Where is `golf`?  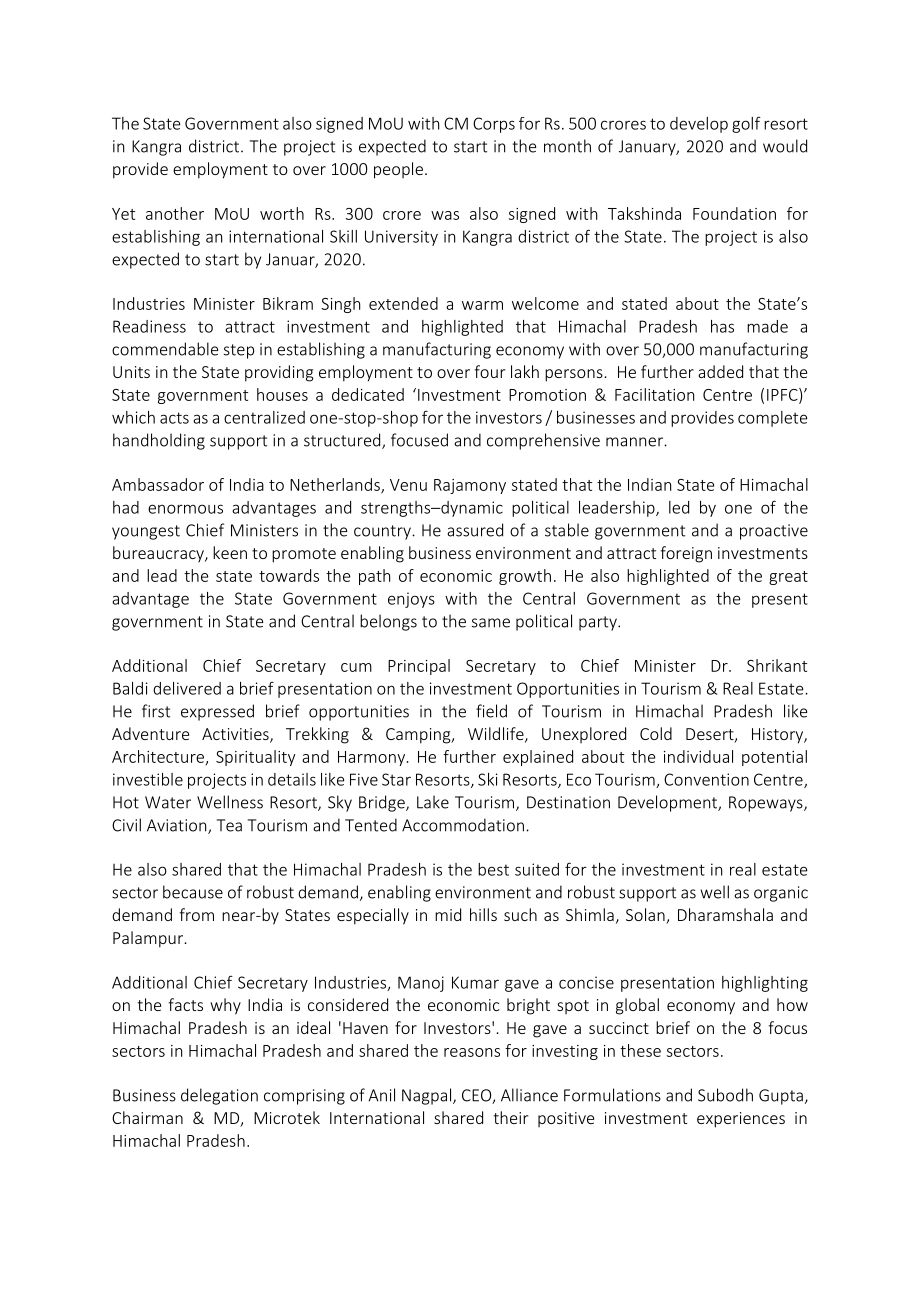
golf is located at coordinates (746, 125).
